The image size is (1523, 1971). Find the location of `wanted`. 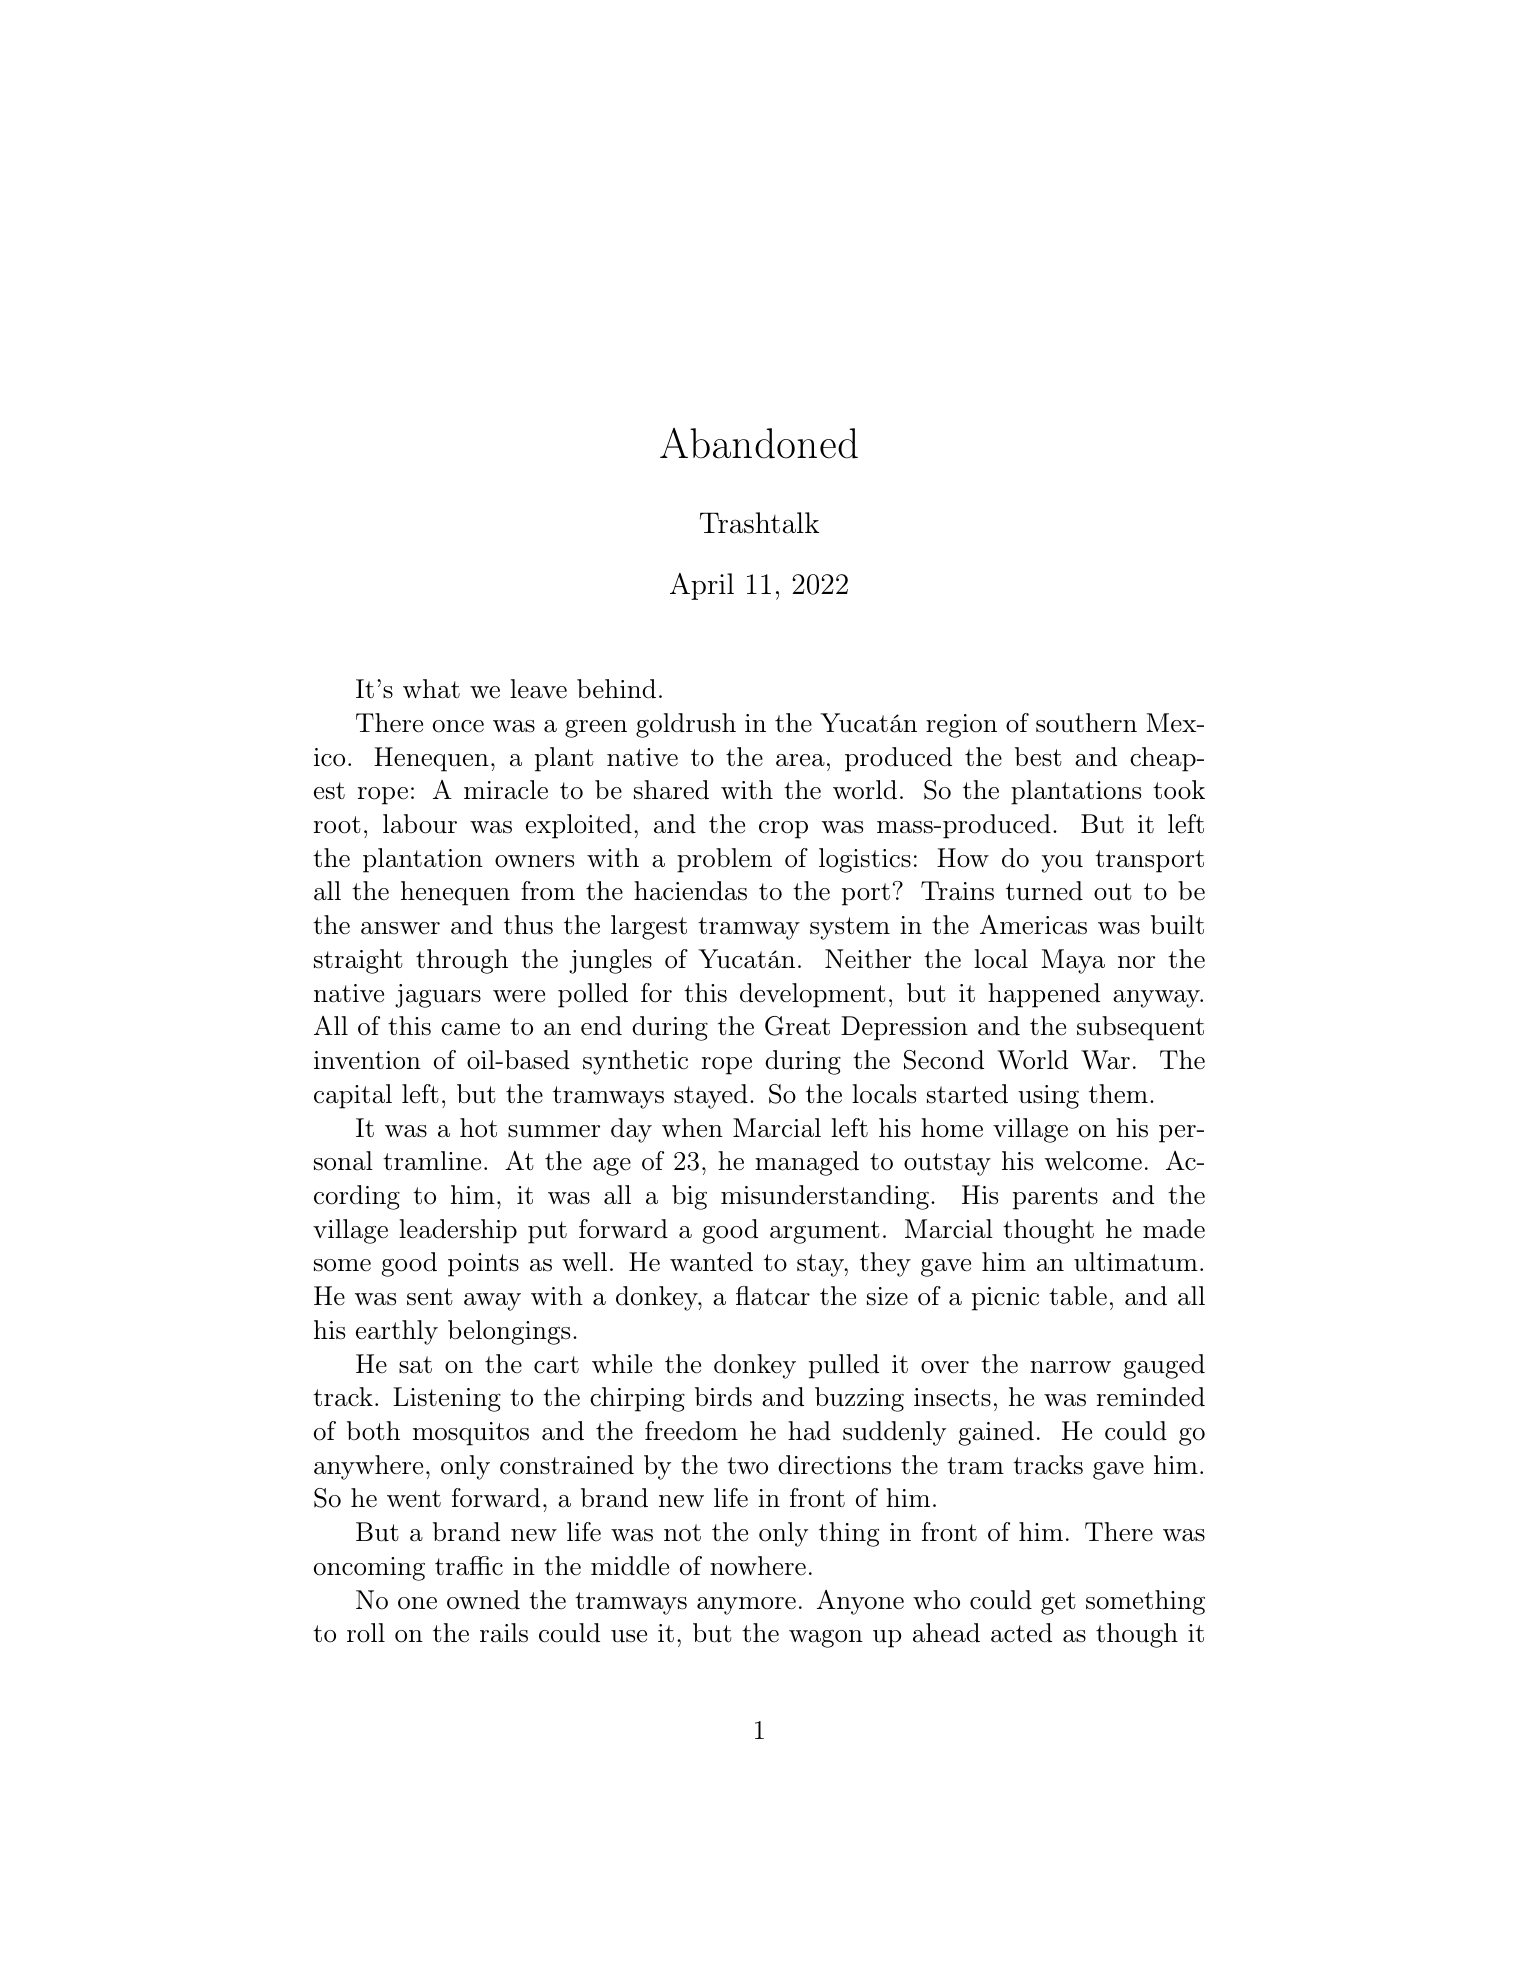

wanted is located at coordinates (711, 1262).
